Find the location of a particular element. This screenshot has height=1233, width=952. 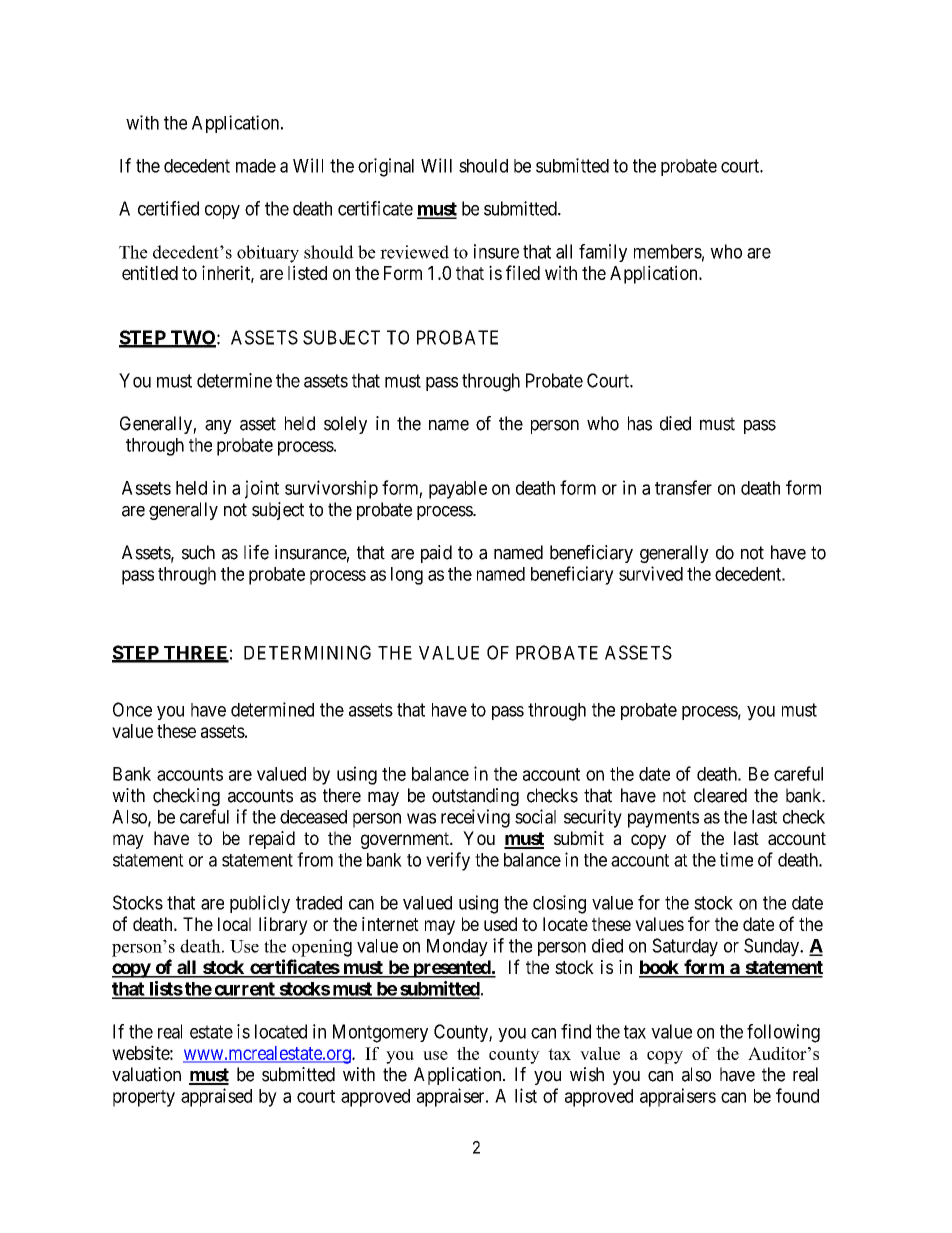

has is located at coordinates (640, 423).
